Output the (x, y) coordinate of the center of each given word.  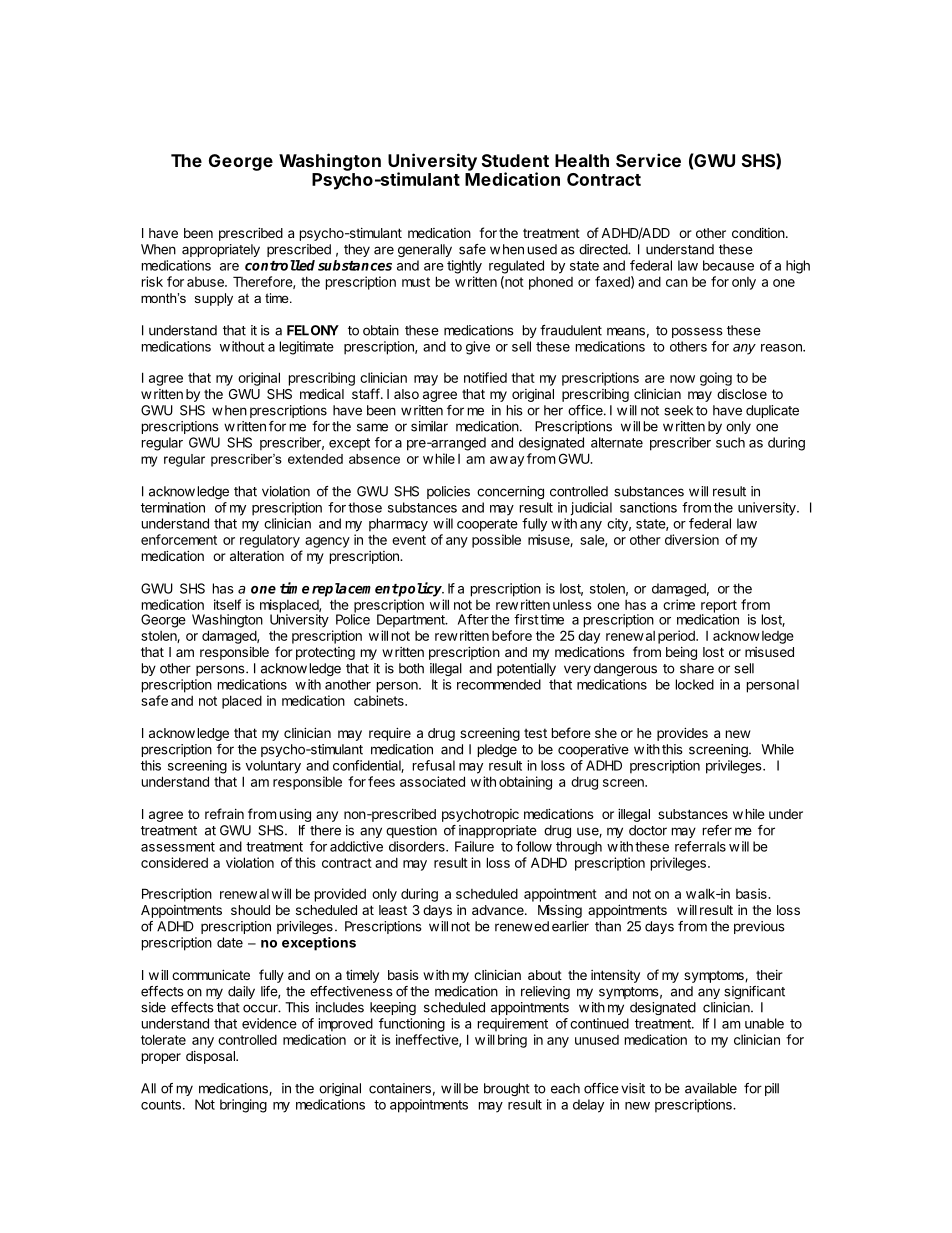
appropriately (221, 250)
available (711, 1088)
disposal (211, 1057)
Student (515, 160)
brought (507, 1089)
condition (758, 233)
